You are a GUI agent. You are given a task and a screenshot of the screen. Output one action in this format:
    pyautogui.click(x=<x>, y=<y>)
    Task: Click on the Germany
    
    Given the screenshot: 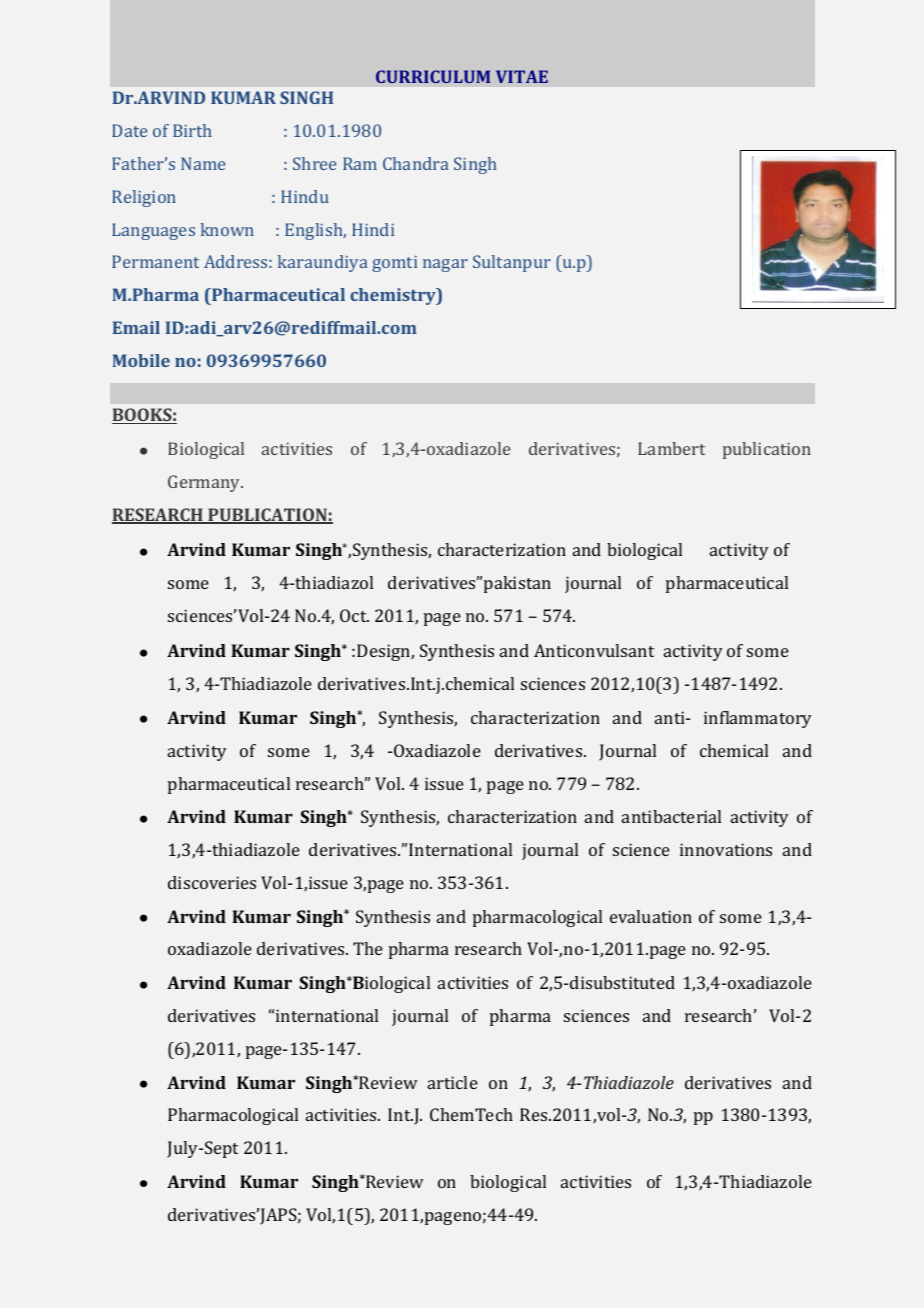 What is the action you would take?
    pyautogui.click(x=205, y=483)
